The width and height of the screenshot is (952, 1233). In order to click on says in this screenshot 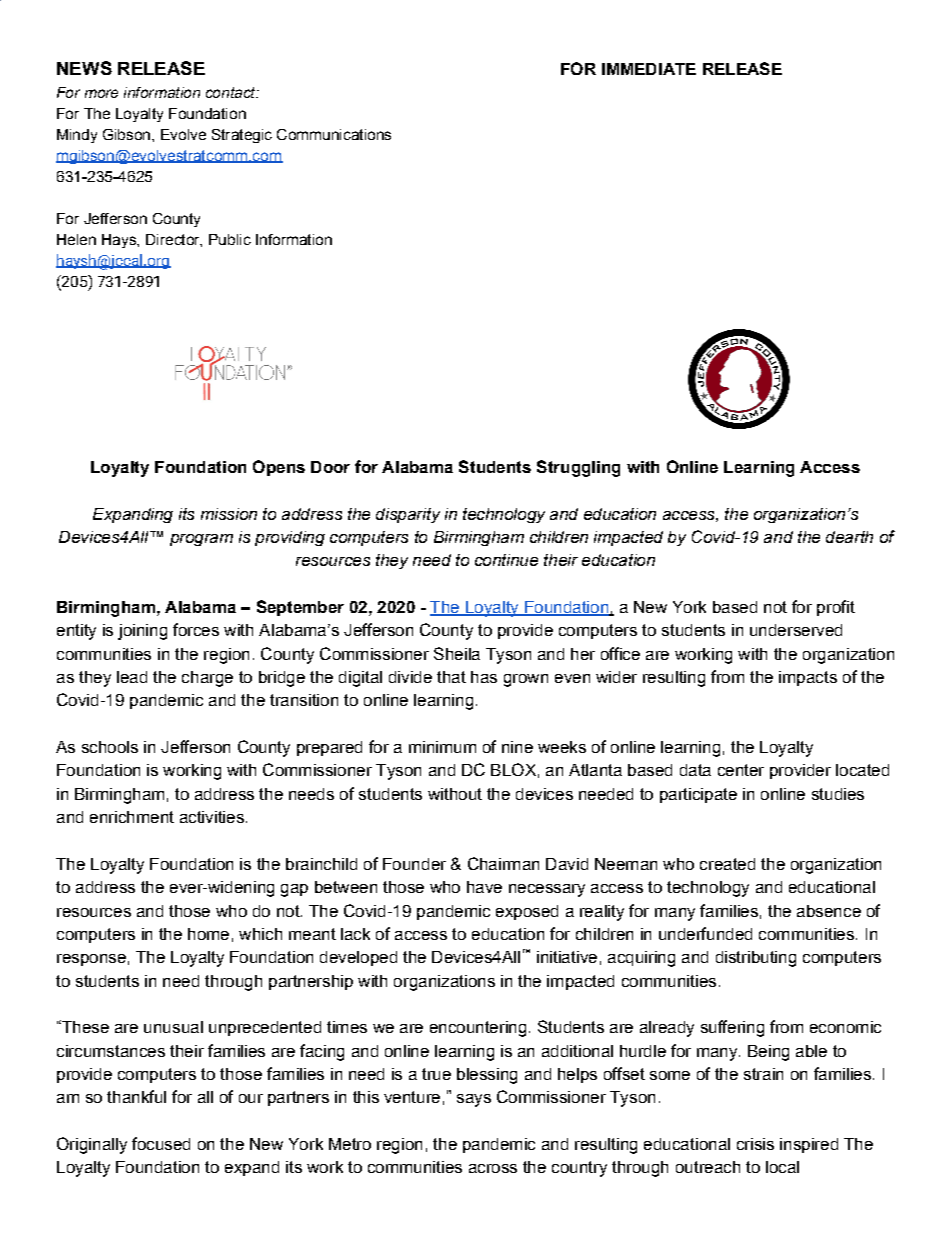, I will do `click(474, 1100)`.
